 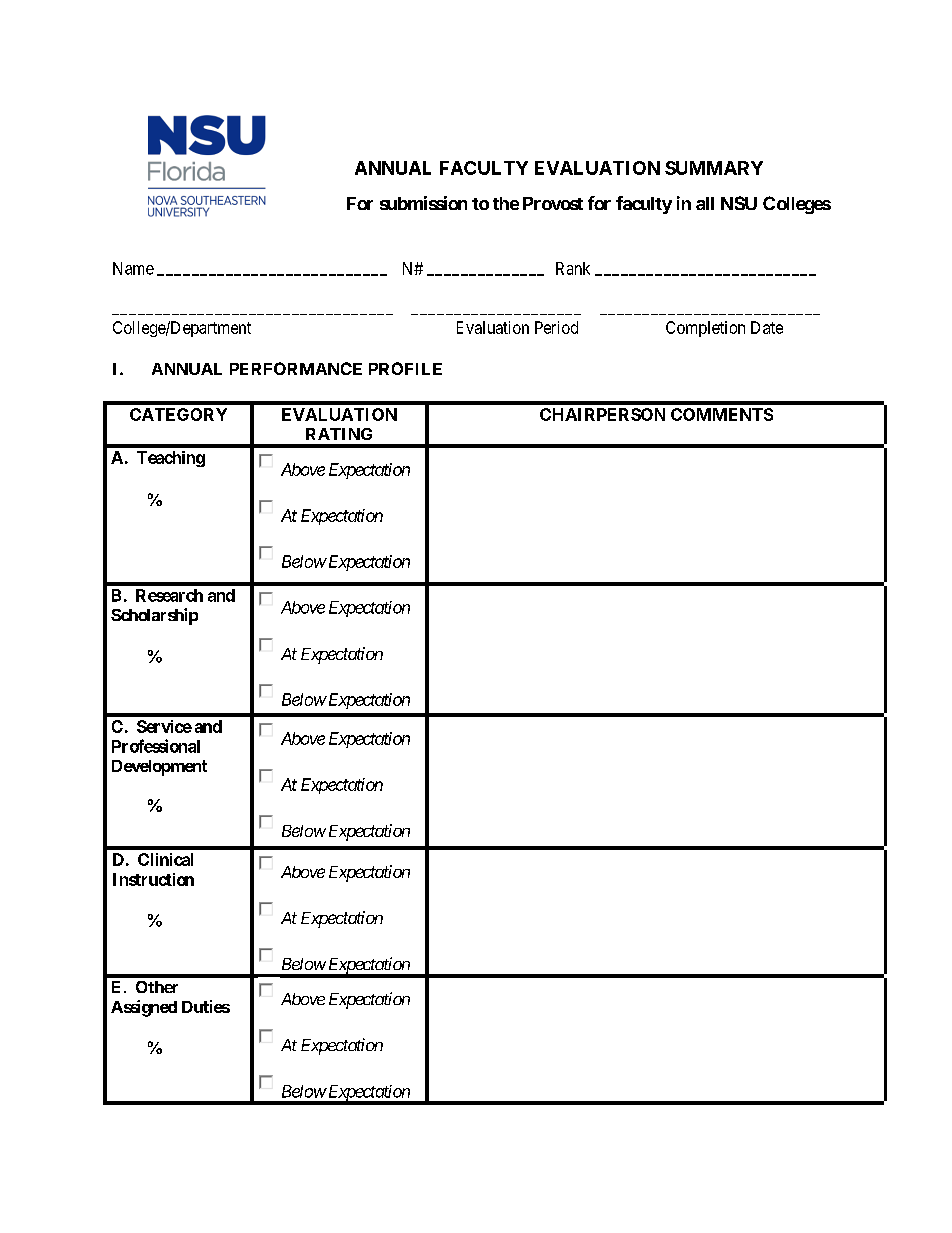 What do you see at coordinates (171, 459) in the document?
I see `Teaching` at bounding box center [171, 459].
